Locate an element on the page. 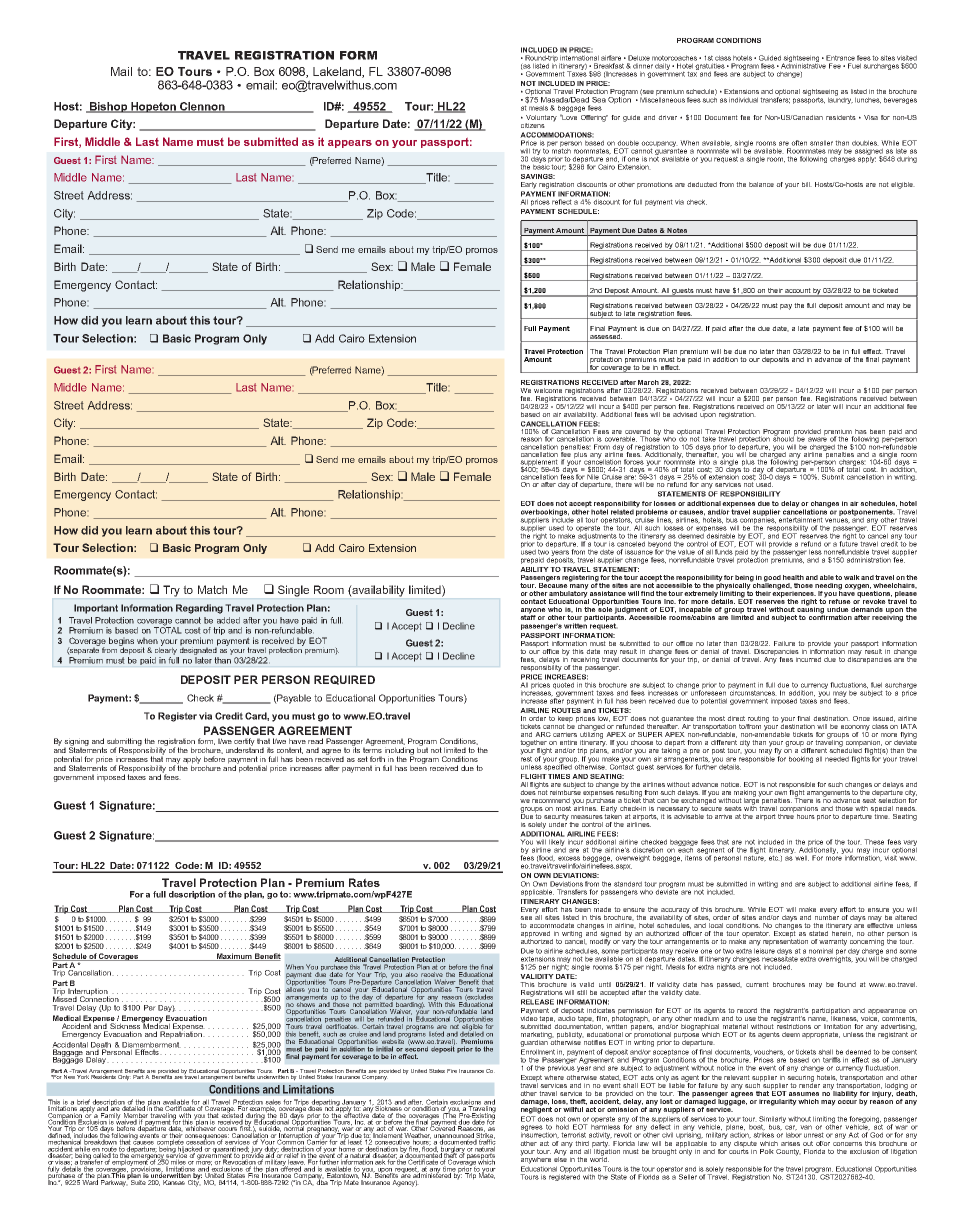 This image has width=964, height=1232. laundry is located at coordinates (840, 99).
